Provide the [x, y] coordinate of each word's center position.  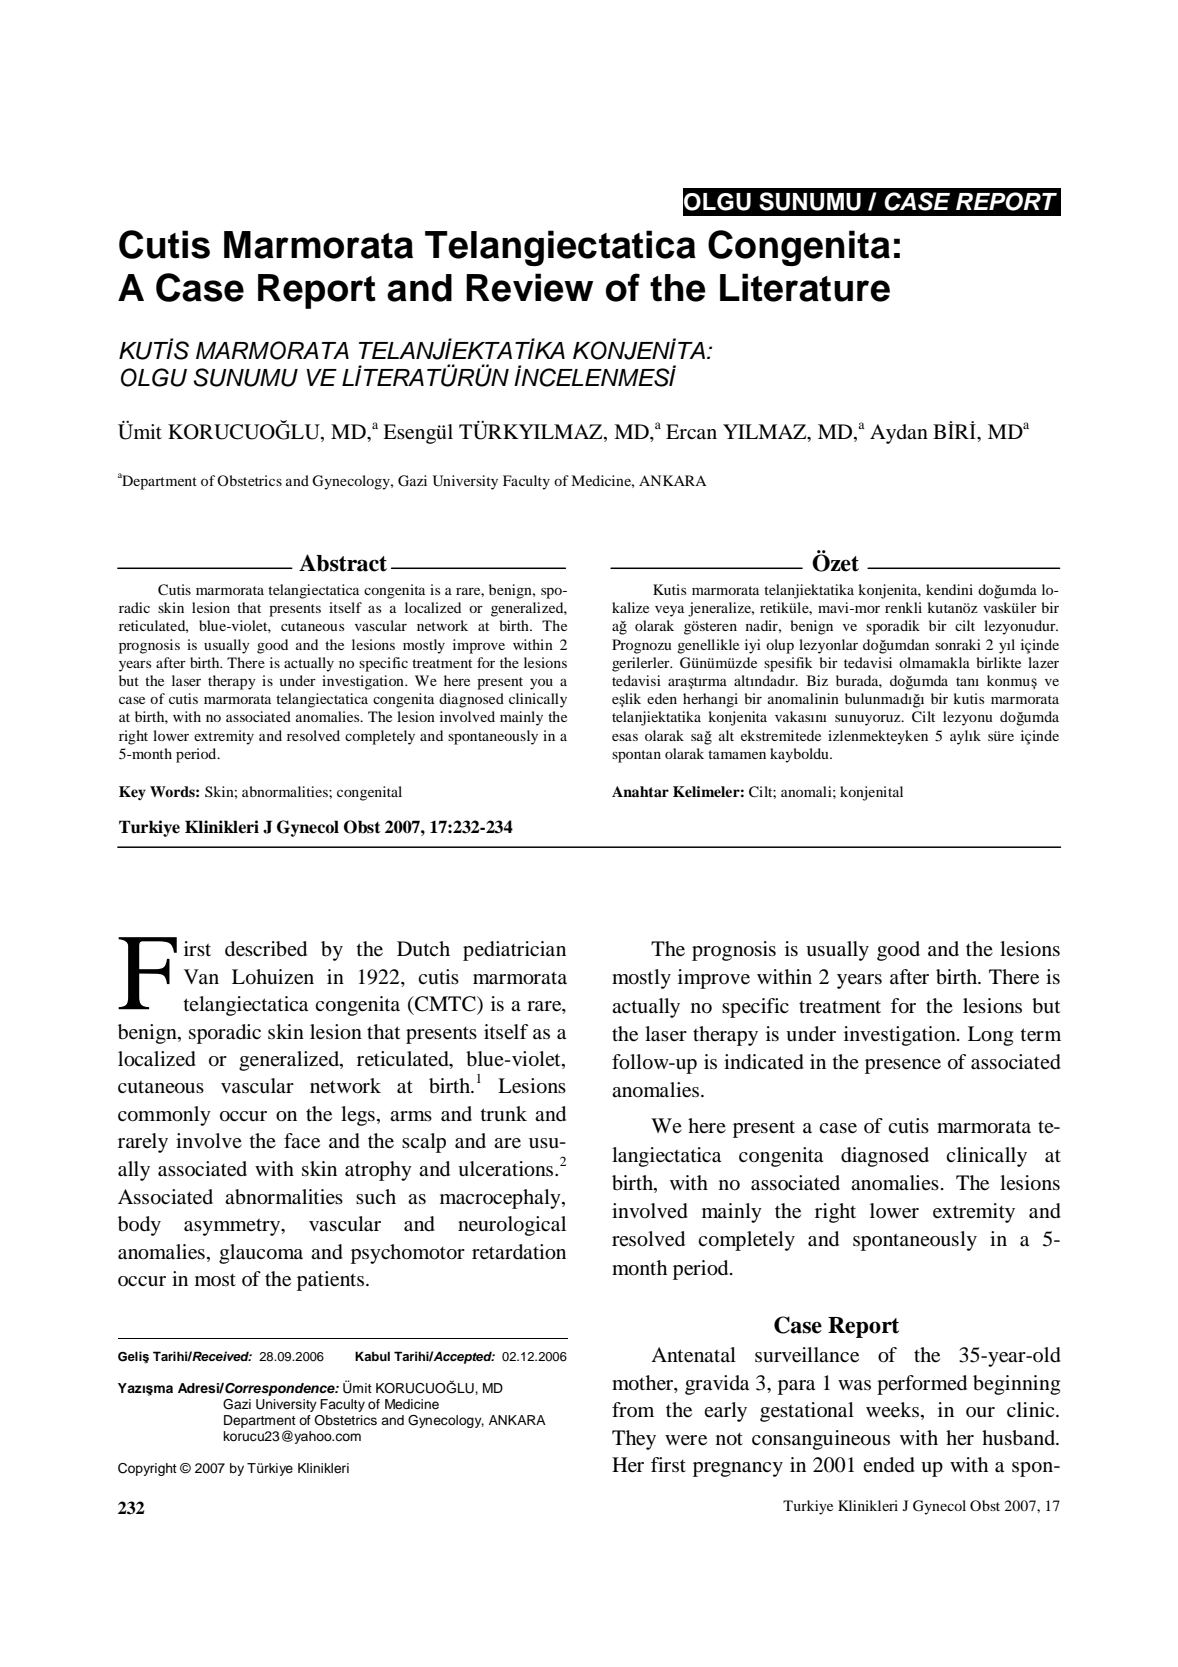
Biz [817, 680]
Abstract [343, 563]
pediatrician [514, 951]
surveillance [807, 1355]
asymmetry [233, 1227]
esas [625, 737]
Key [132, 793]
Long [990, 1036]
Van [201, 976]
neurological [512, 1226]
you [541, 684]
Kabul [372, 1356]
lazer [1043, 662]
